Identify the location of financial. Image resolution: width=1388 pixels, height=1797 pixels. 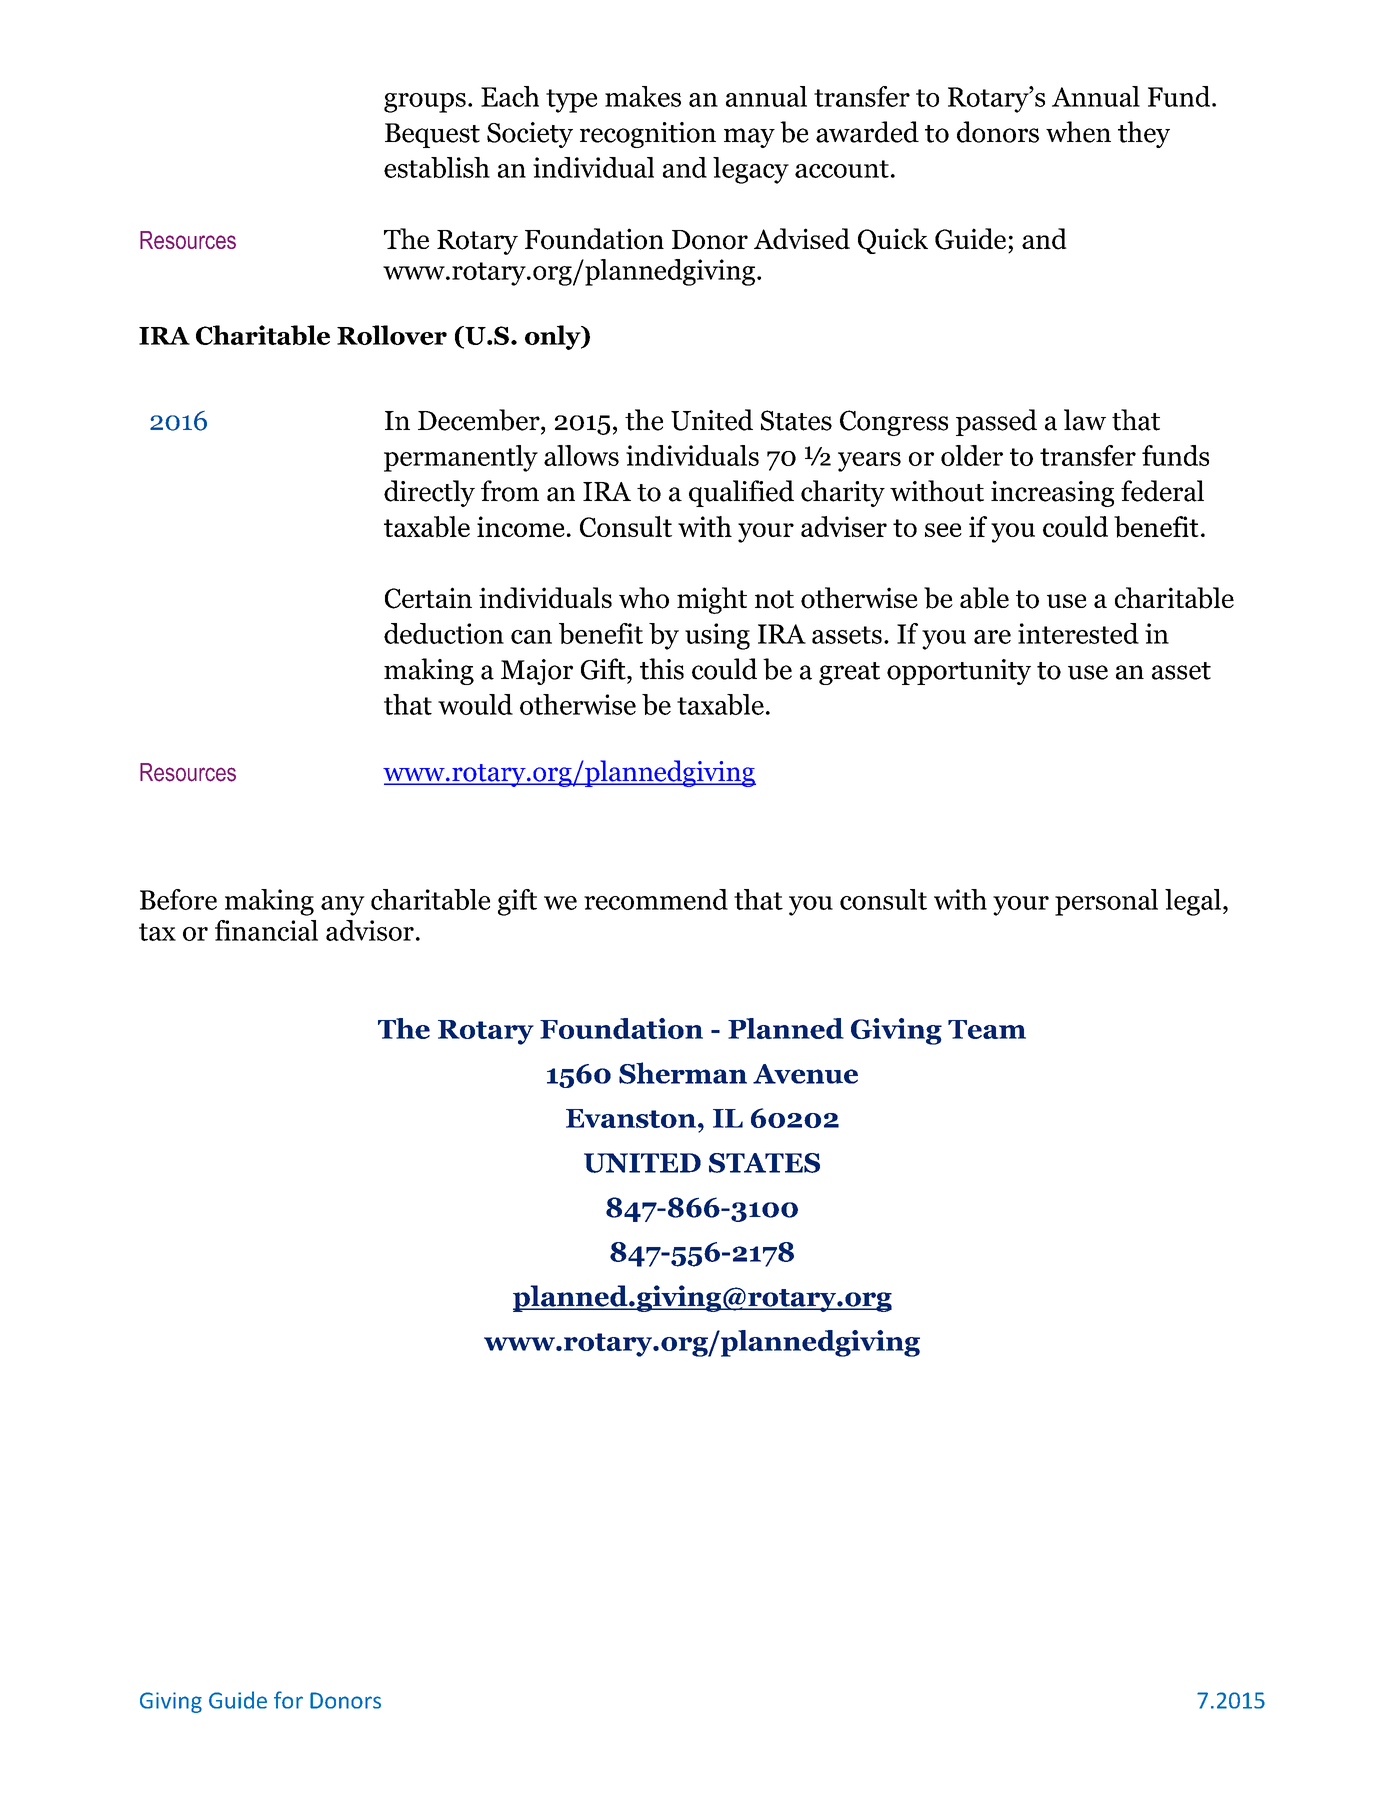
(266, 930).
